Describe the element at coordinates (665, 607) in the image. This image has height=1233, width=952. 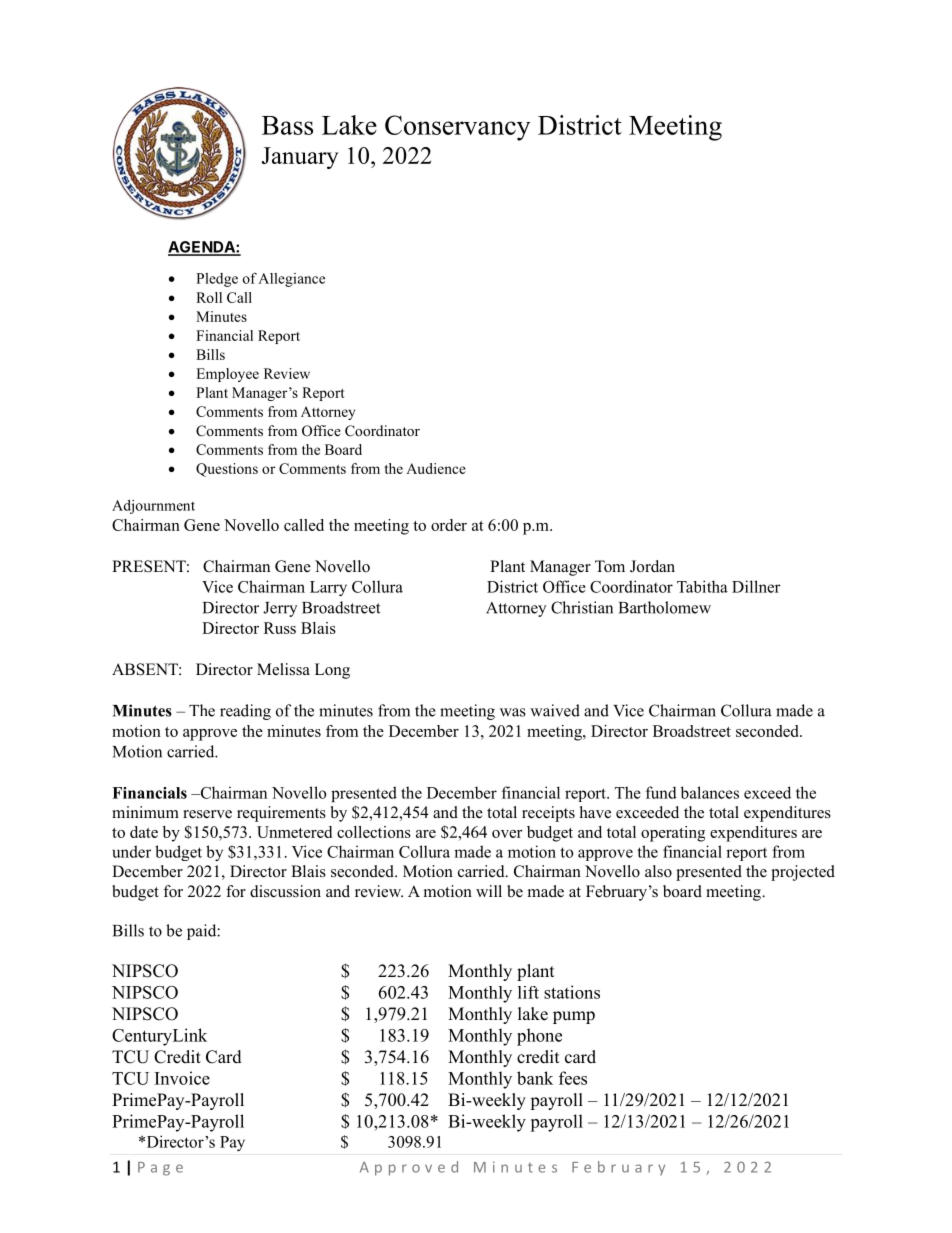
I see `Bartholomew` at that location.
